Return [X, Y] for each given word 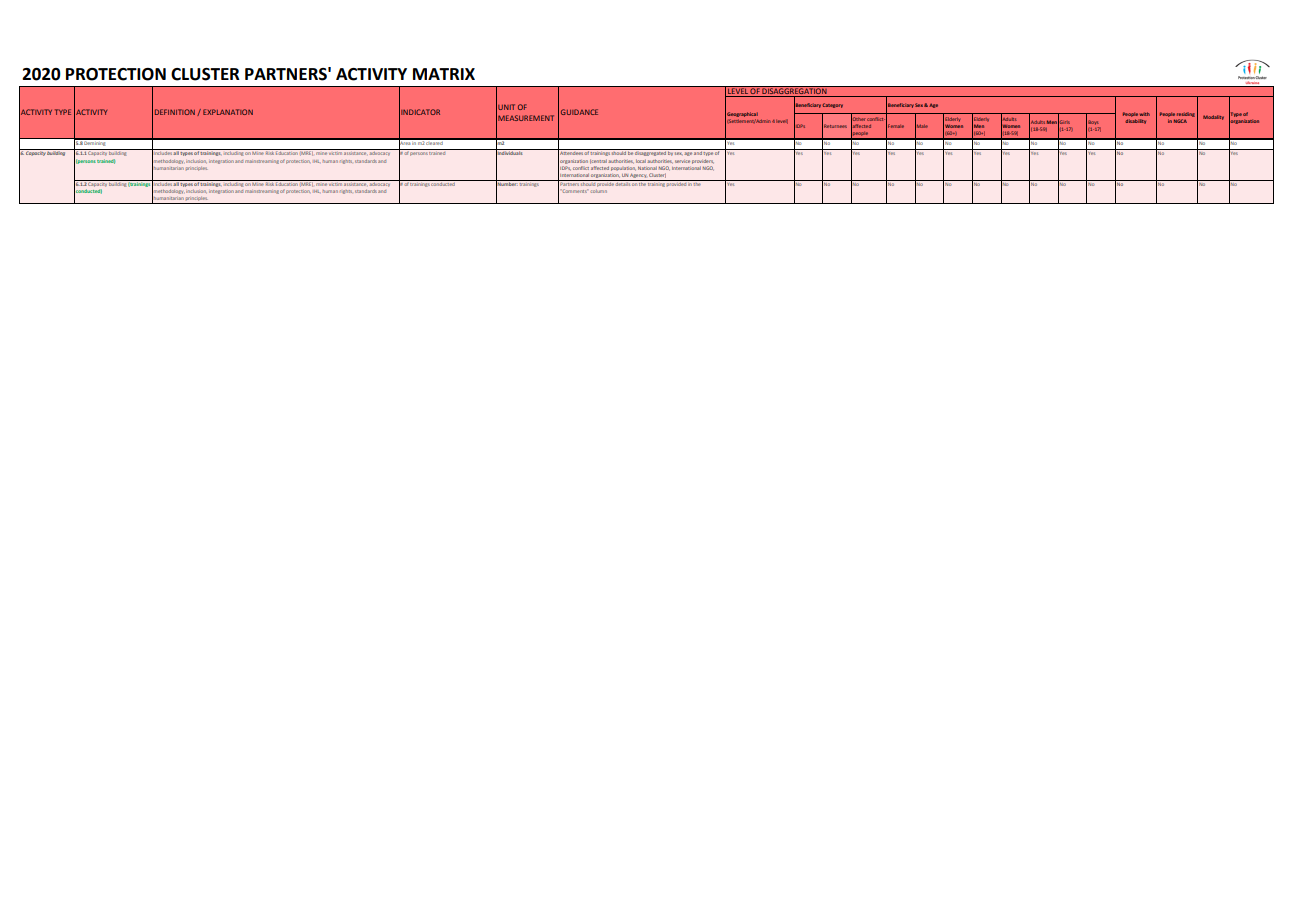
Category [832, 105]
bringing [307, 203]
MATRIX [444, 74]
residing [1186, 114]
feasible [623, 203]
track [677, 203]
